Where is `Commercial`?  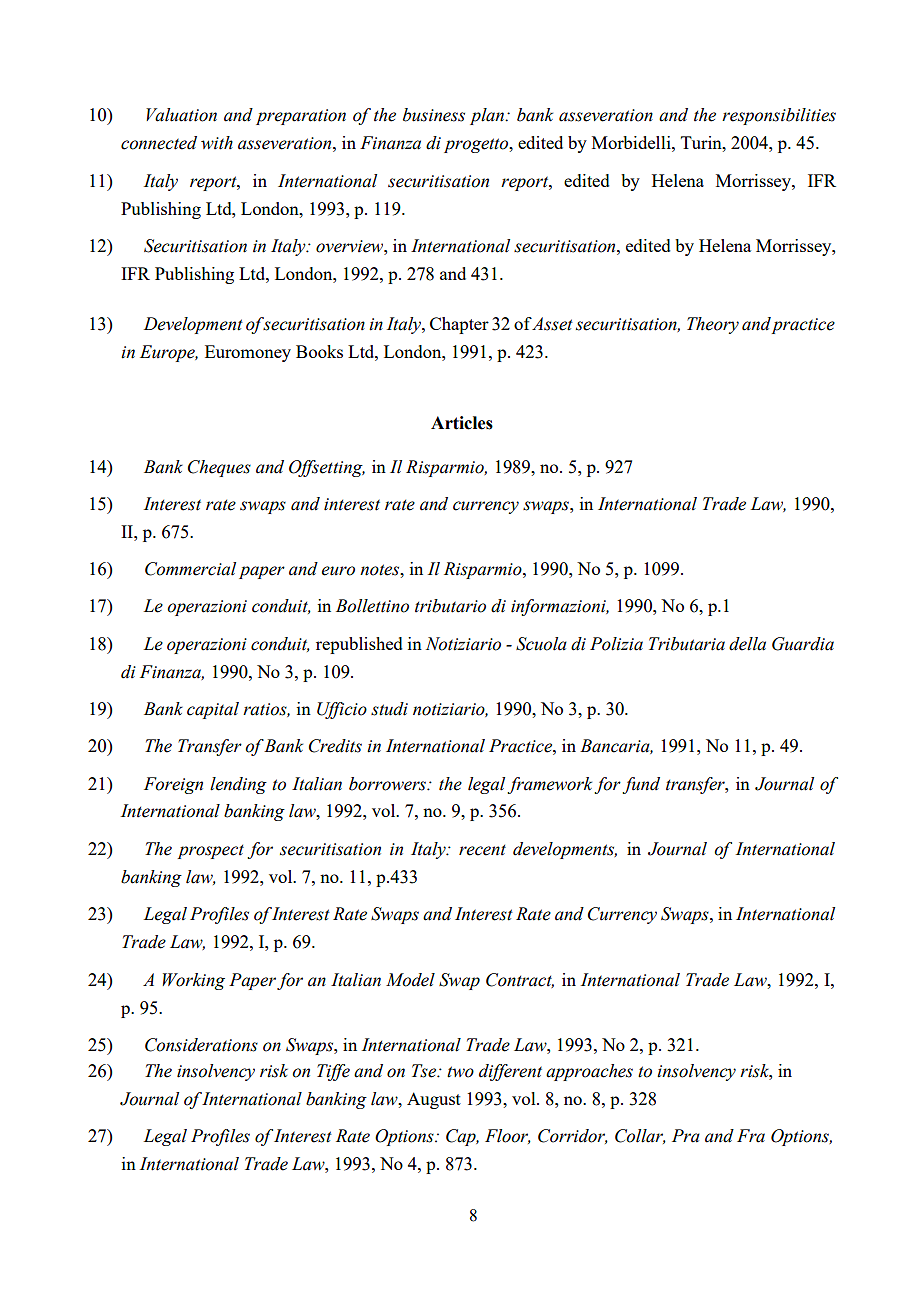 Commercial is located at coordinates (190, 569).
